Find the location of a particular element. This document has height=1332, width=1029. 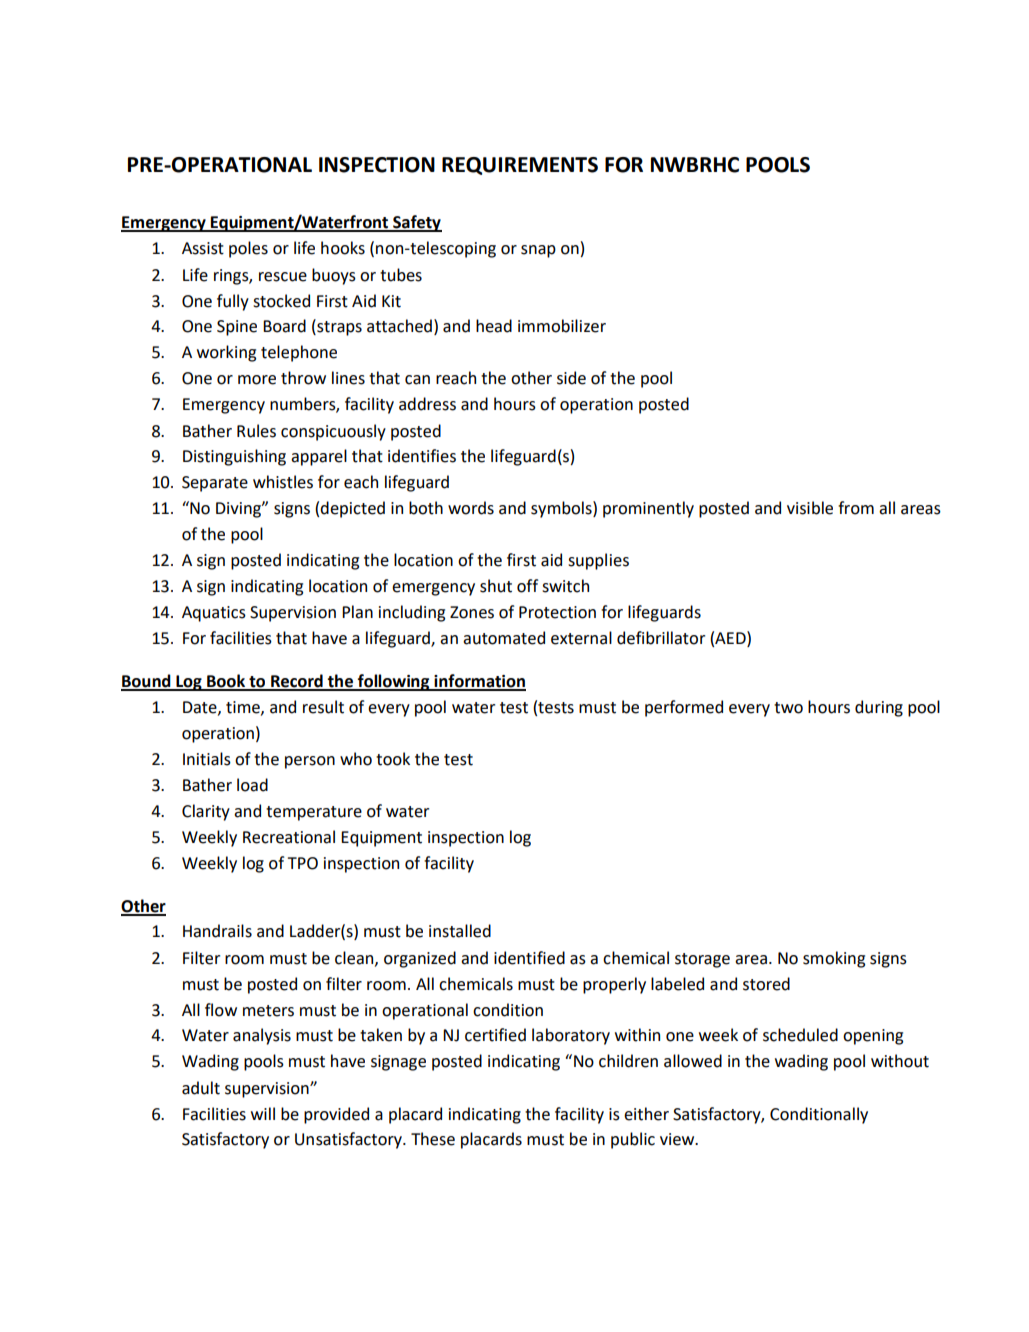

two is located at coordinates (788, 708).
